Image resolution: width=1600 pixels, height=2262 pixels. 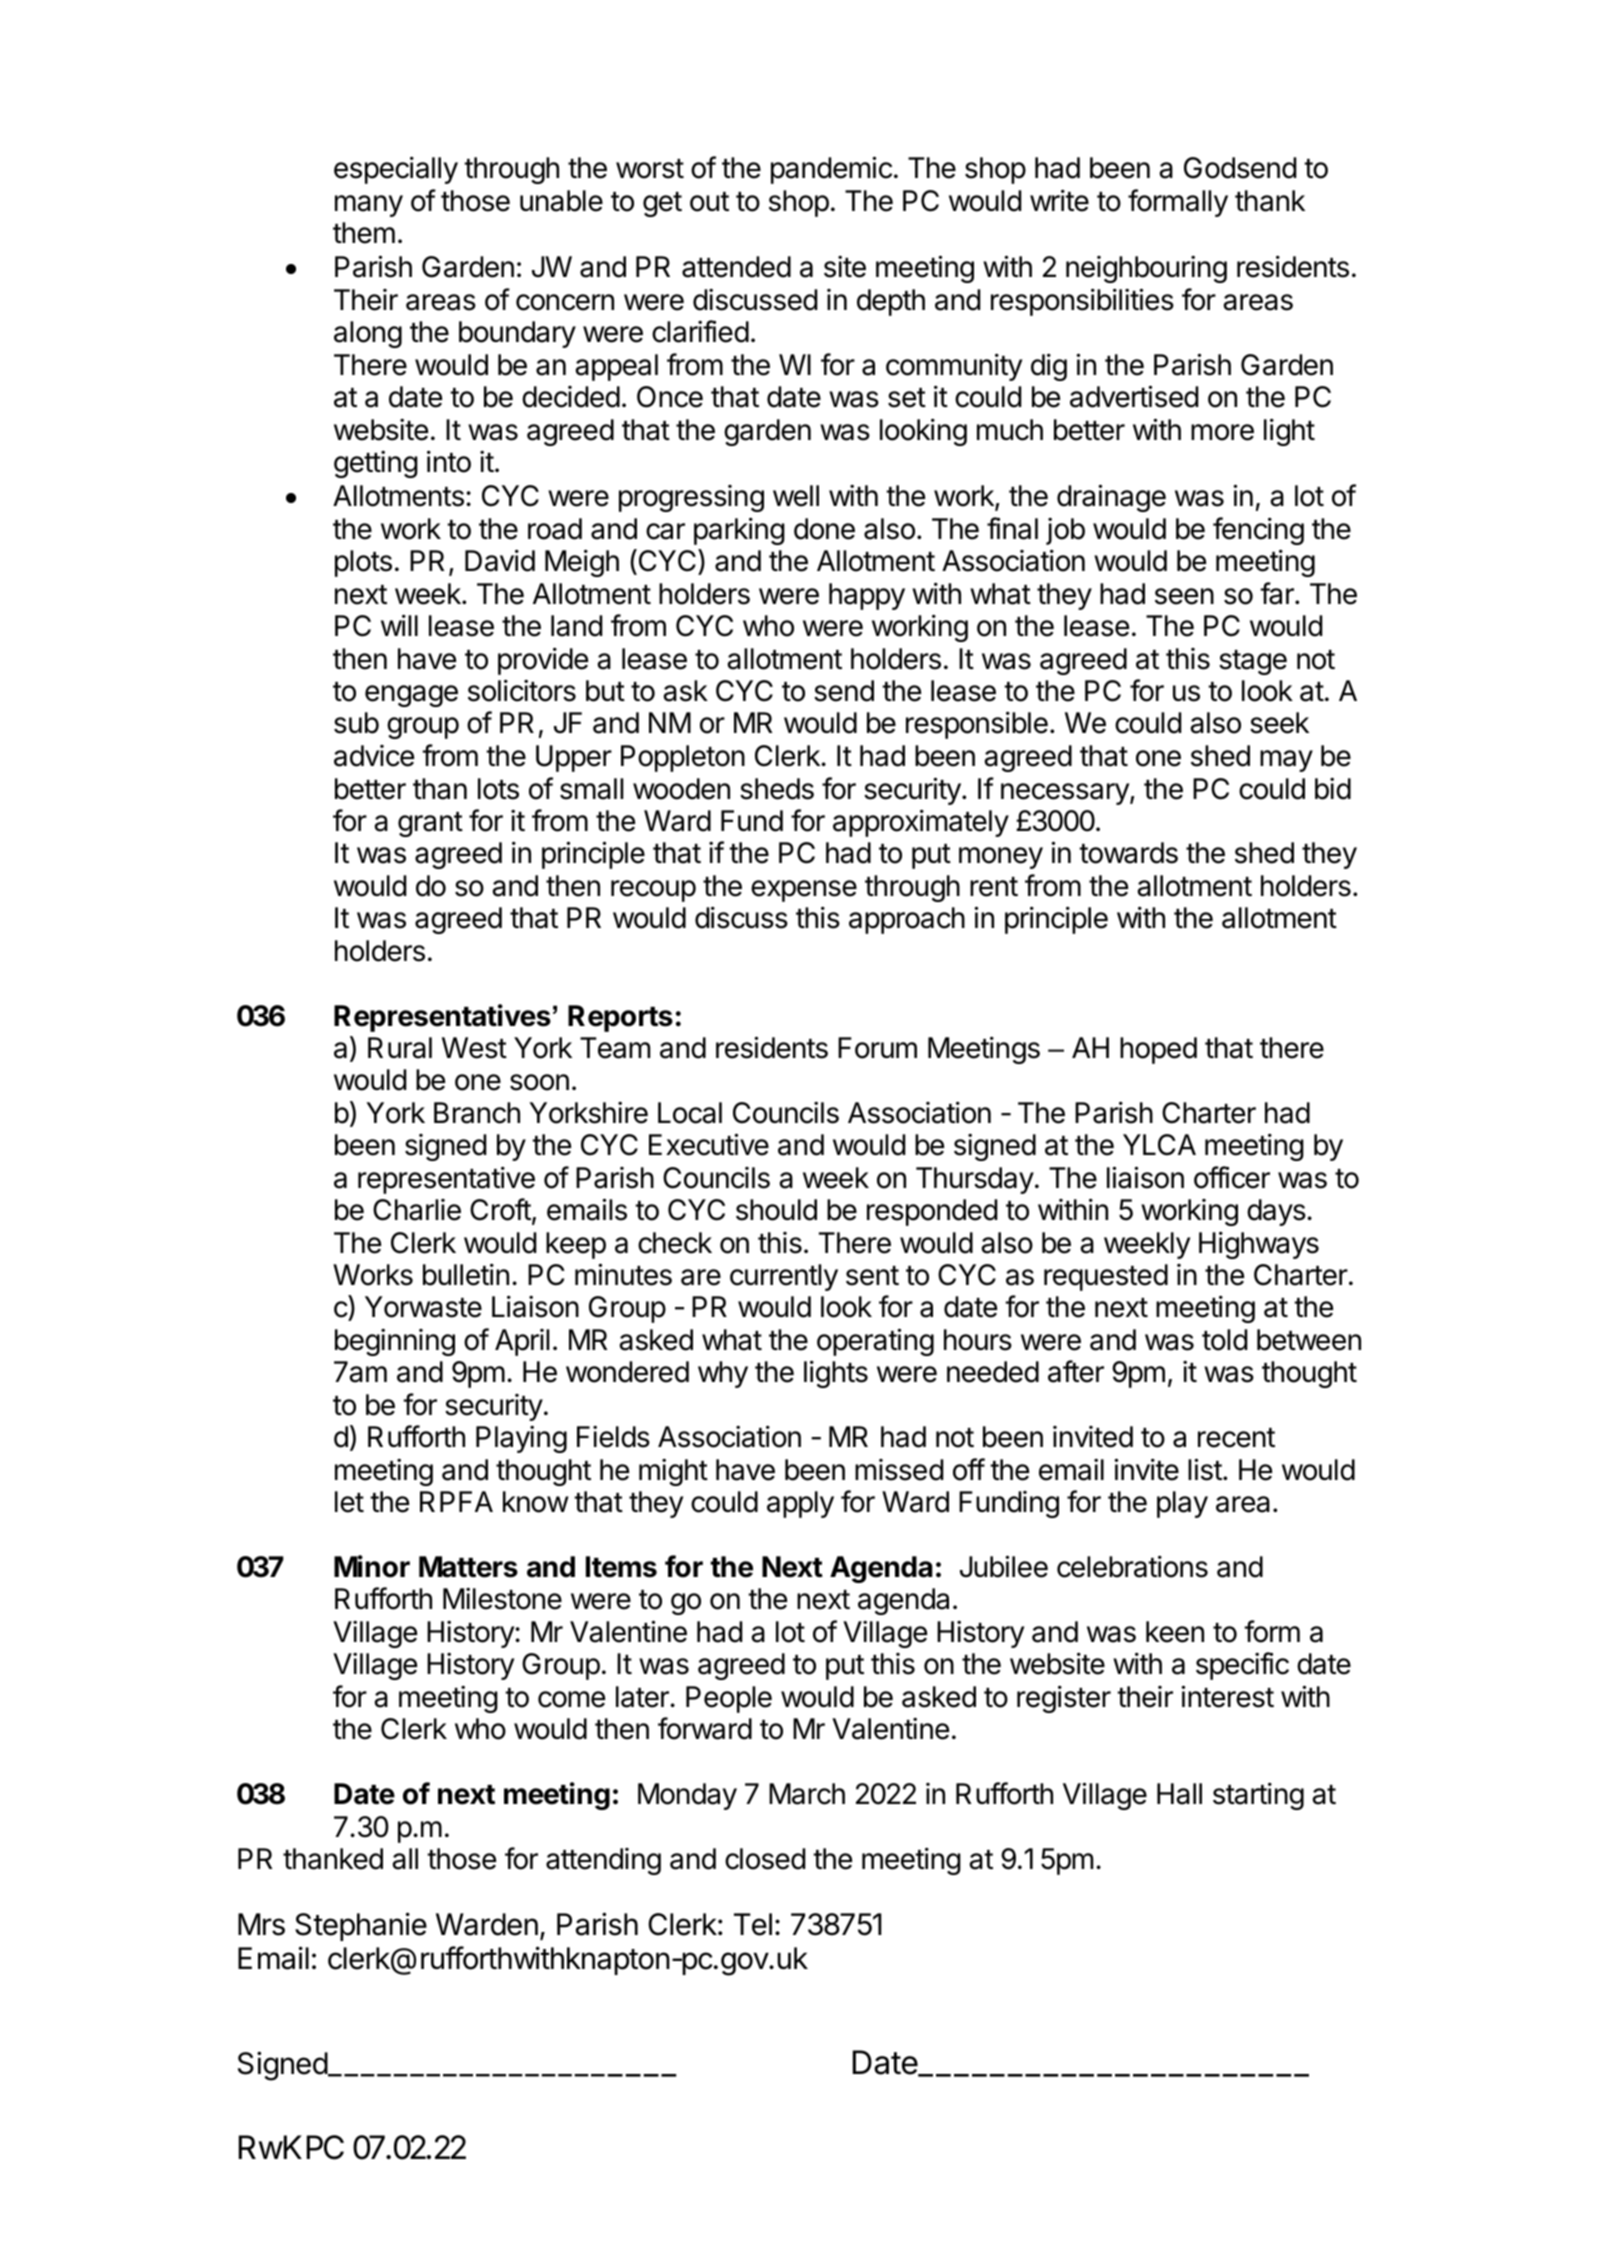 What do you see at coordinates (831, 170) in the page?
I see `pandemic` at bounding box center [831, 170].
